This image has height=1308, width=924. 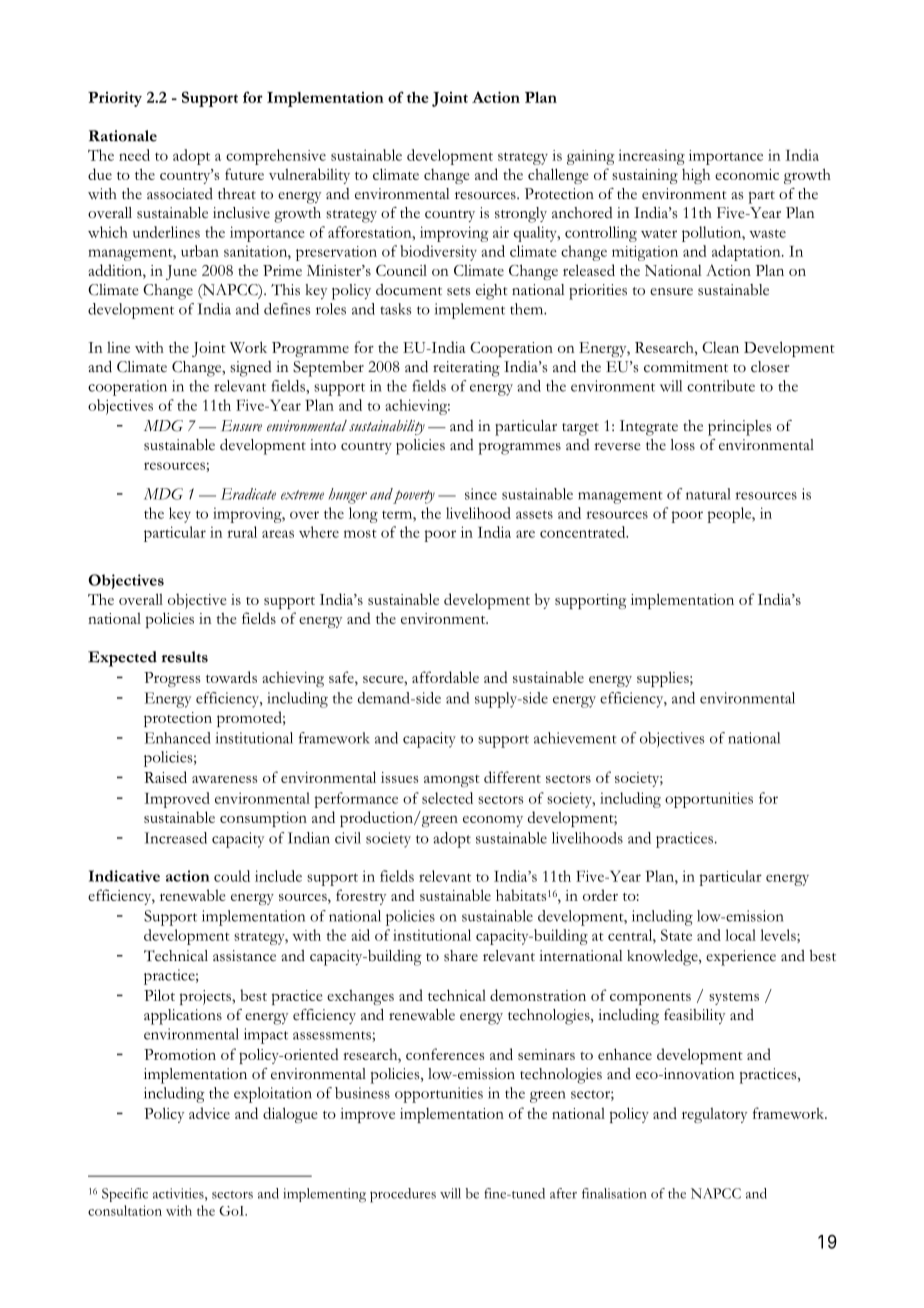 What do you see at coordinates (134, 155) in the image?
I see `need` at bounding box center [134, 155].
